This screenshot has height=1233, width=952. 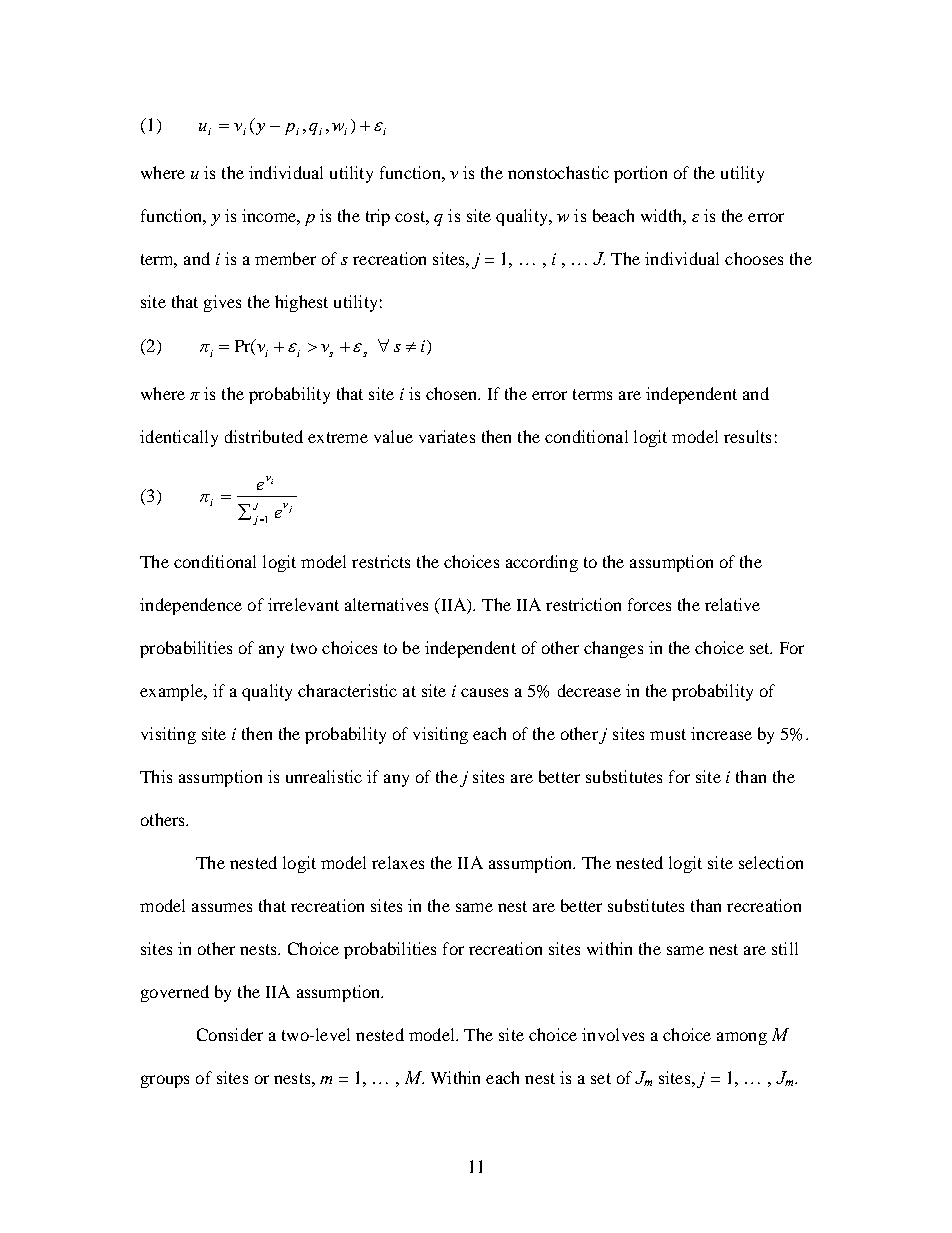 What do you see at coordinates (640, 174) in the screenshot?
I see `portion` at bounding box center [640, 174].
